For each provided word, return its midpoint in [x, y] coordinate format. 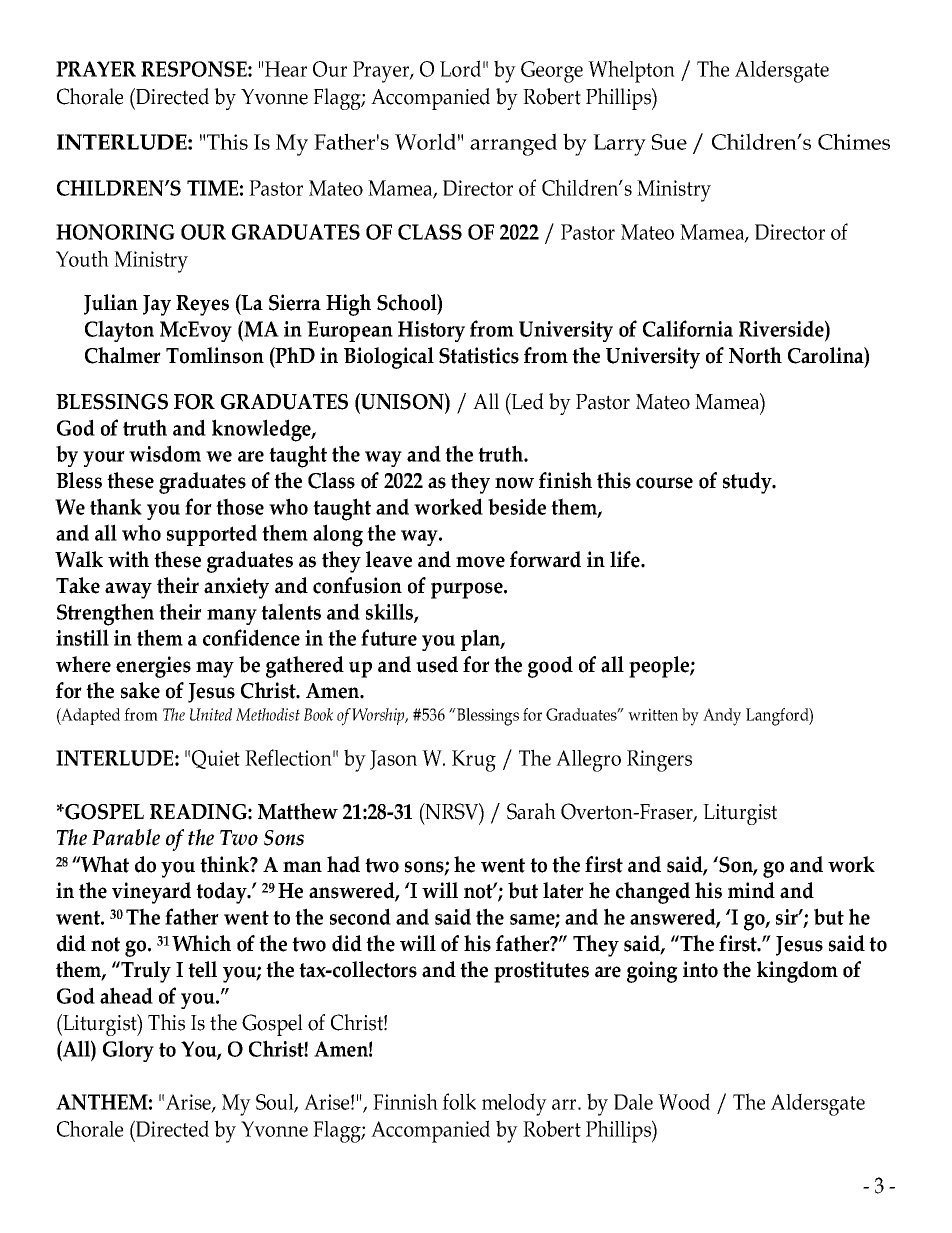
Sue [669, 142]
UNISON [402, 401]
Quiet [216, 759]
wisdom [165, 453]
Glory [128, 1051]
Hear [285, 69]
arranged [513, 144]
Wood [684, 1101]
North [755, 355]
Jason [393, 760]
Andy [722, 717]
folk [459, 1101]
